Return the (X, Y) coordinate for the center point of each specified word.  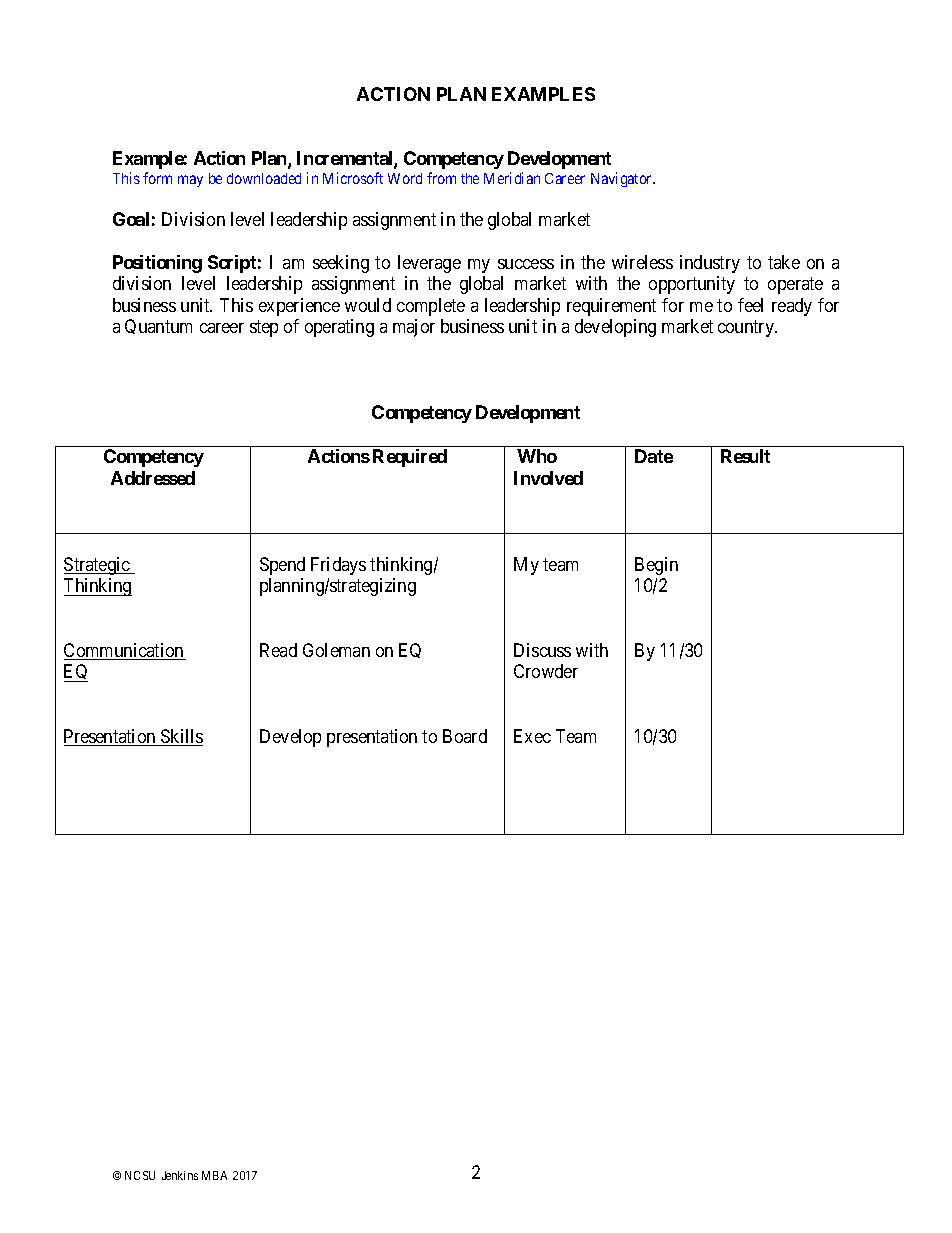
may (190, 181)
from (441, 178)
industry (710, 264)
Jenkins (180, 1175)
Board (465, 736)
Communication (125, 651)
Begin (656, 566)
